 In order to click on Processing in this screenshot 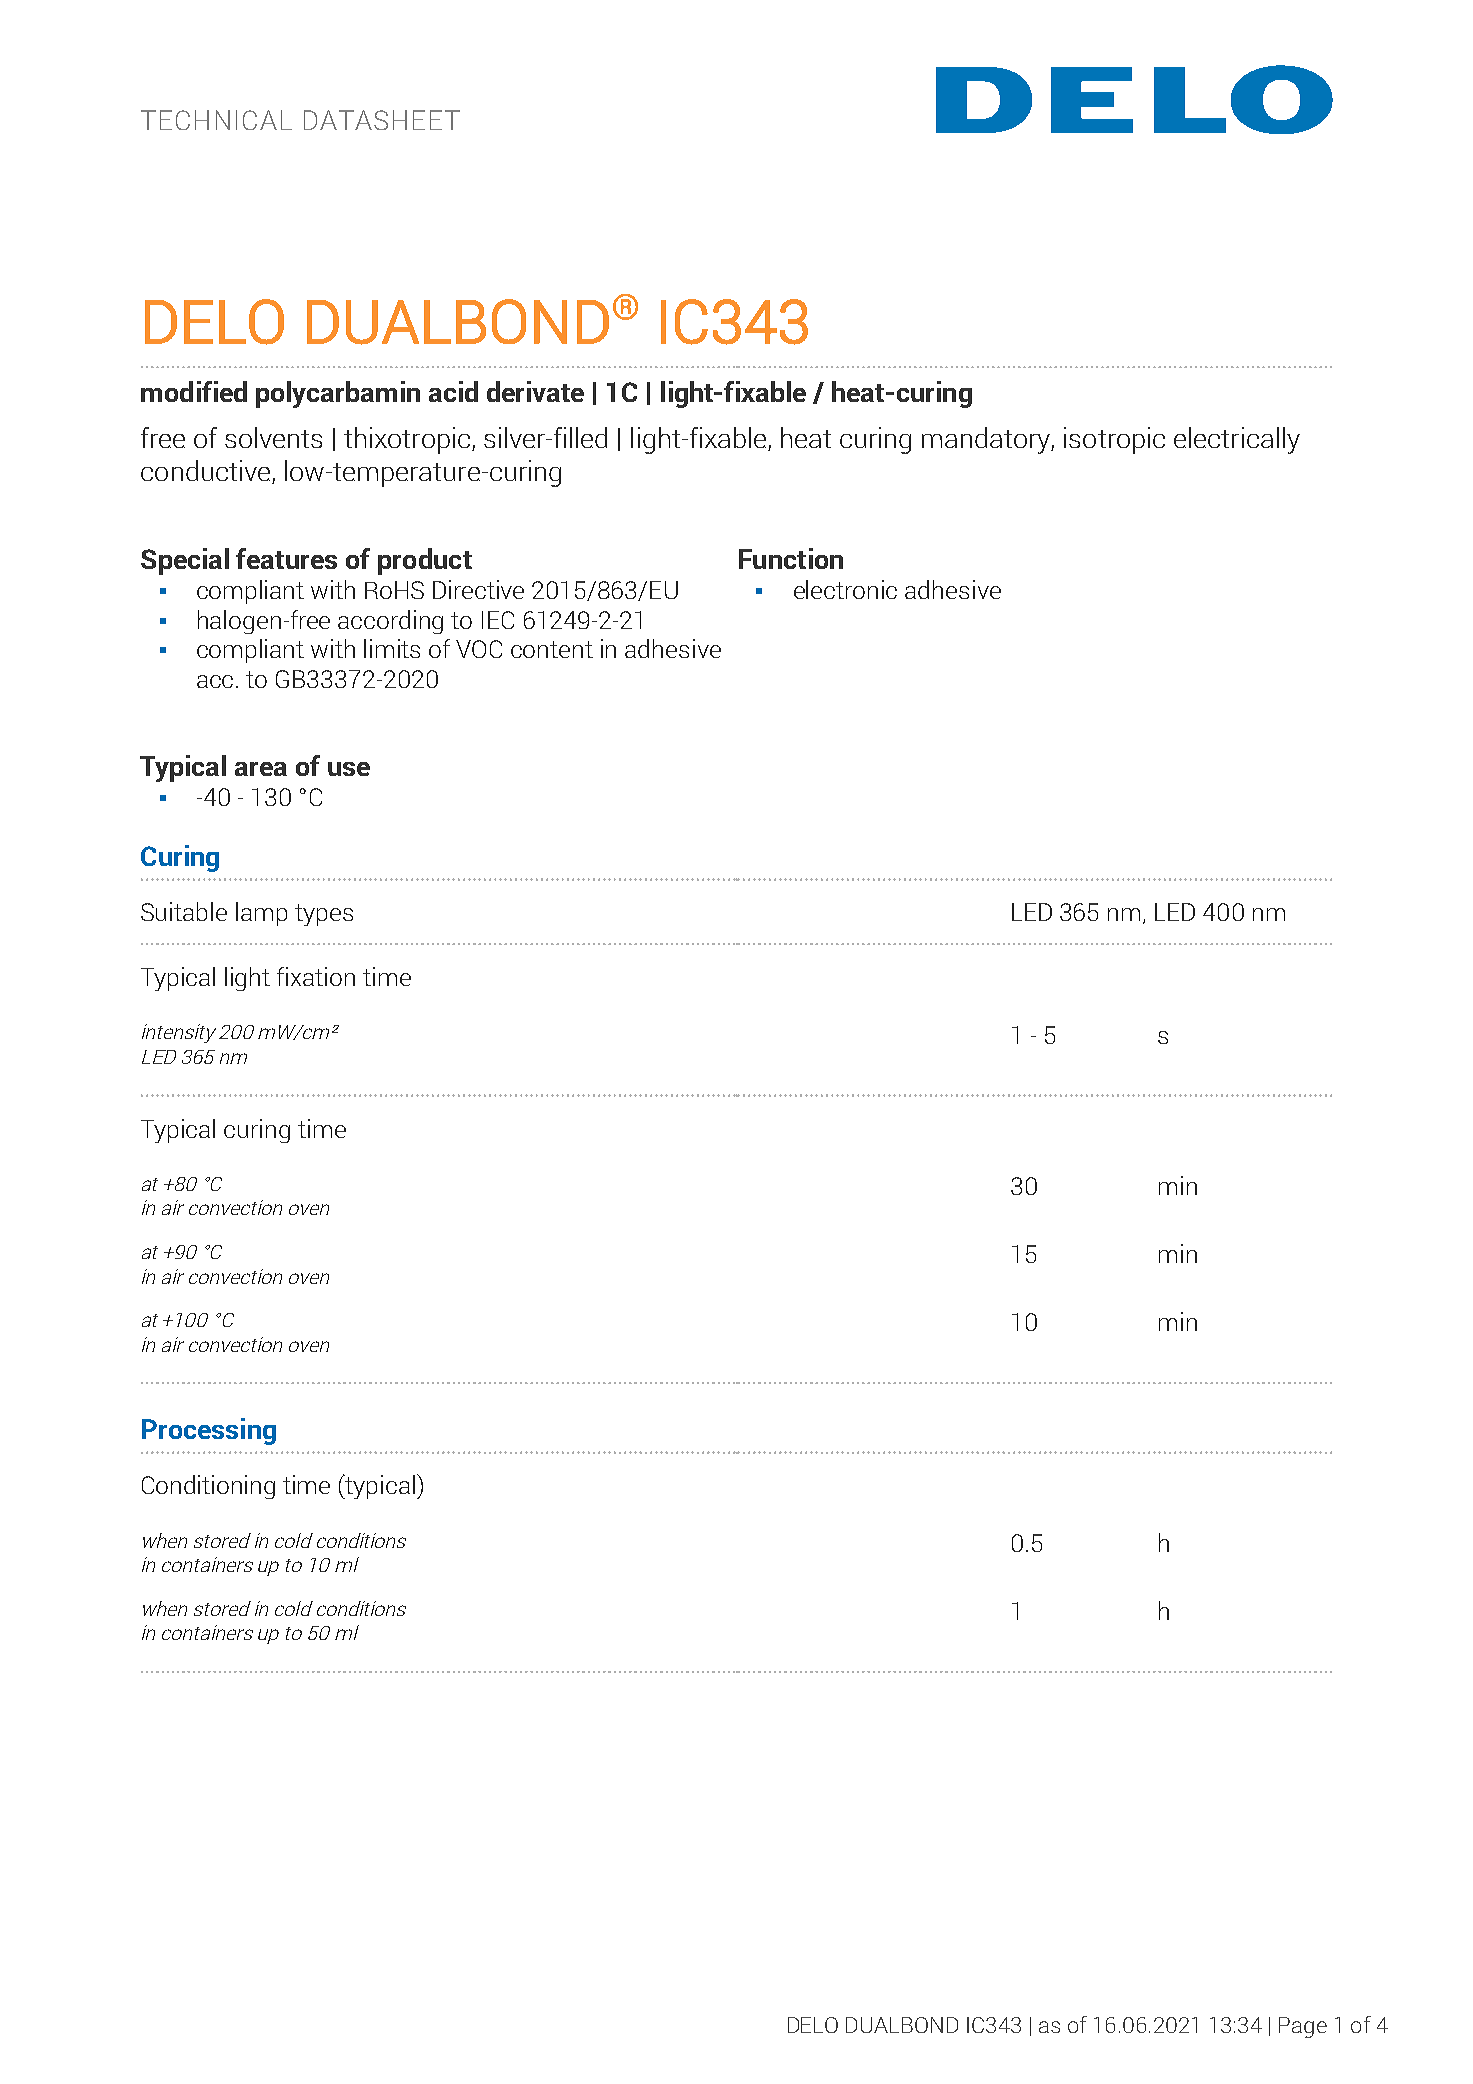, I will do `click(209, 1431)`.
